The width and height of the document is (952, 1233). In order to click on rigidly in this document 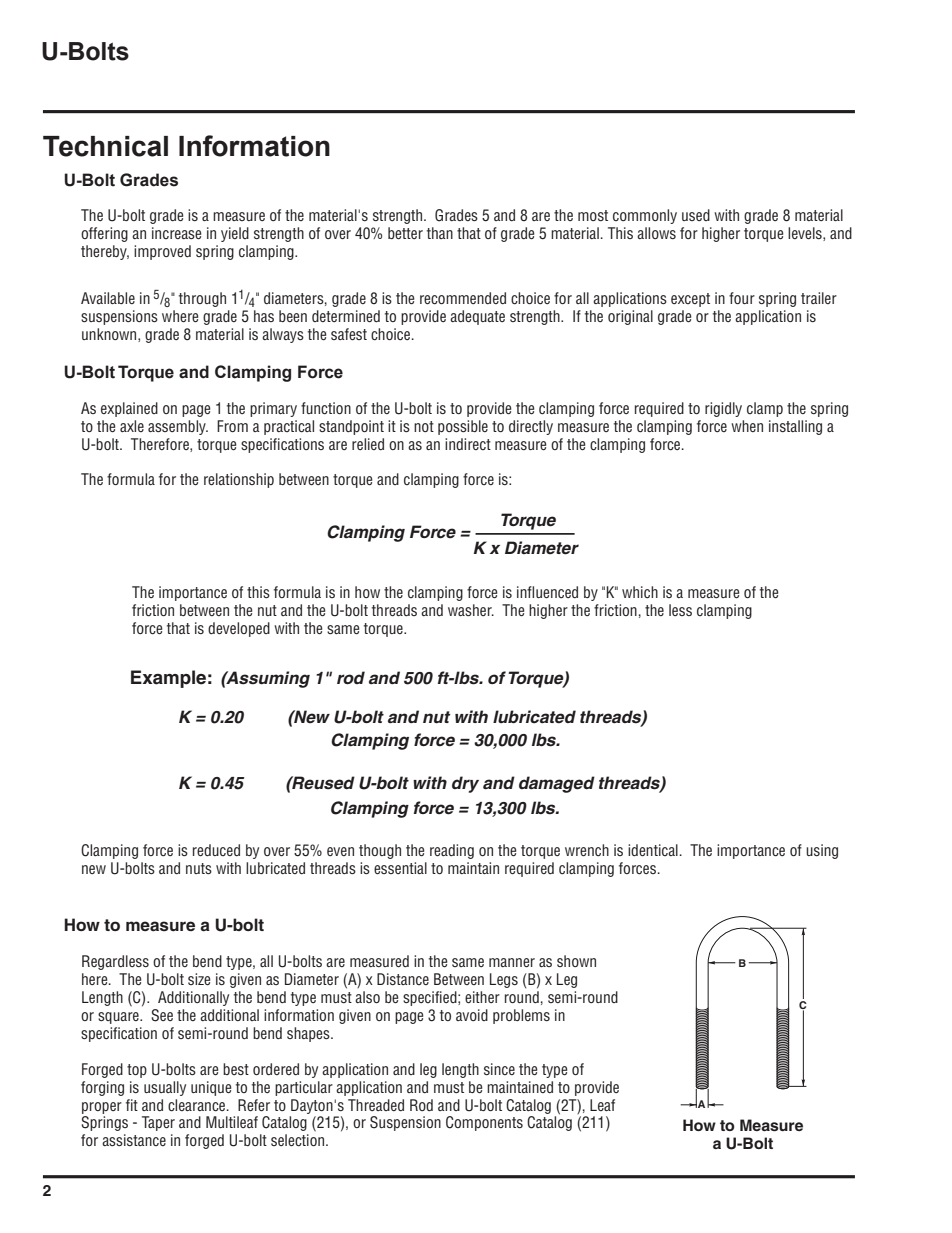, I will do `click(723, 409)`.
